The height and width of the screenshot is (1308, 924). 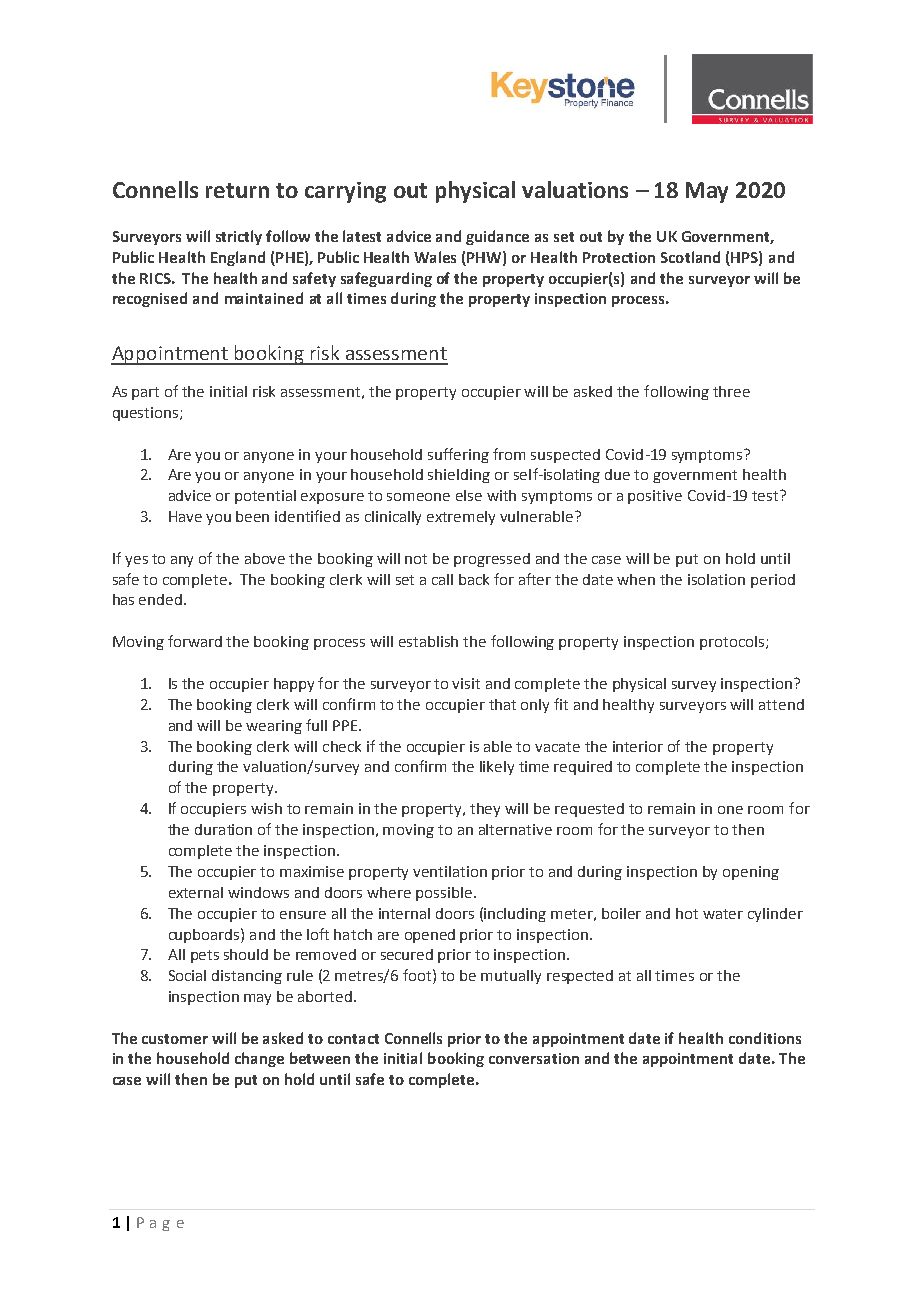 What do you see at coordinates (239, 237) in the screenshot?
I see `strictly` at bounding box center [239, 237].
